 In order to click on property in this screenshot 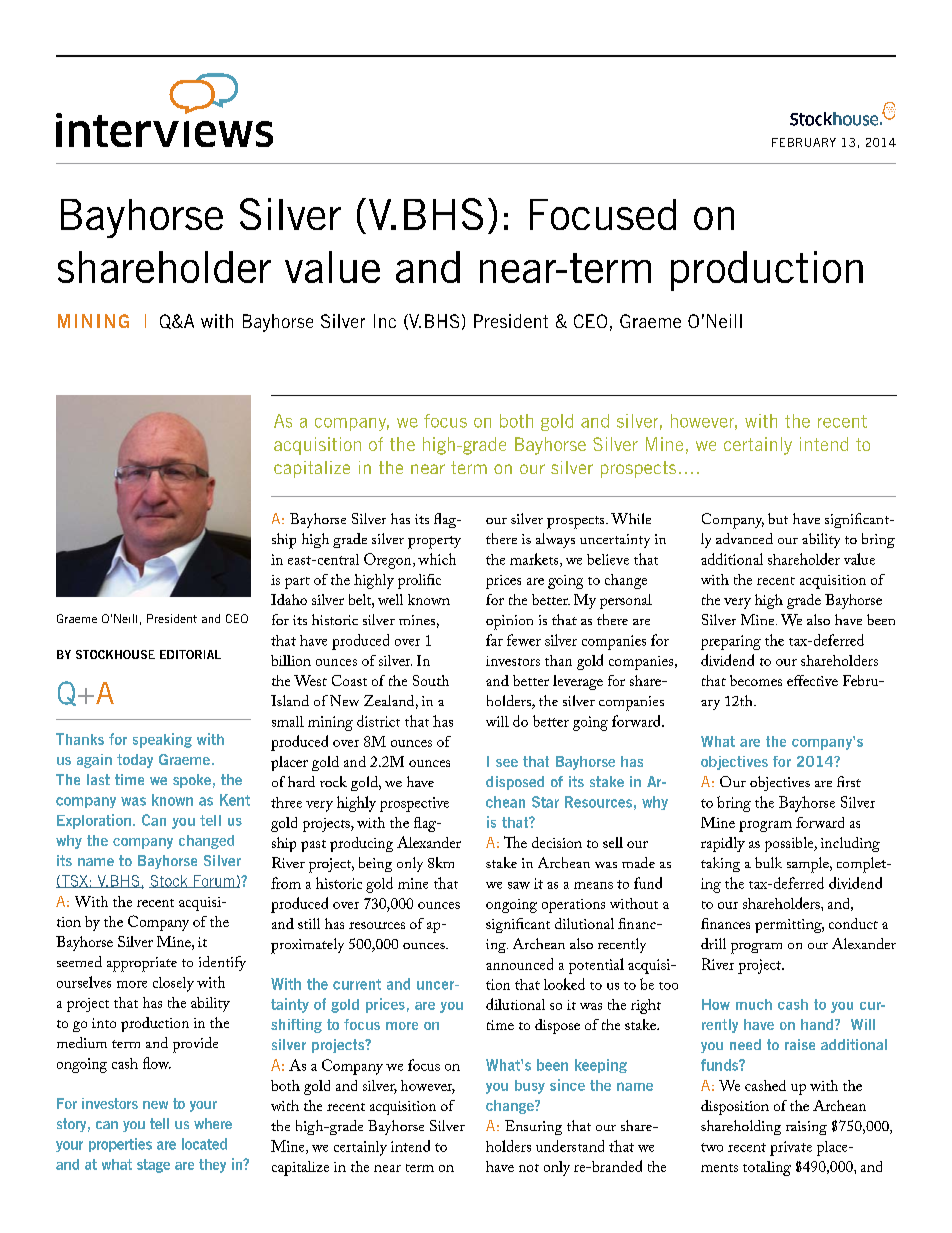, I will do `click(434, 542)`.
